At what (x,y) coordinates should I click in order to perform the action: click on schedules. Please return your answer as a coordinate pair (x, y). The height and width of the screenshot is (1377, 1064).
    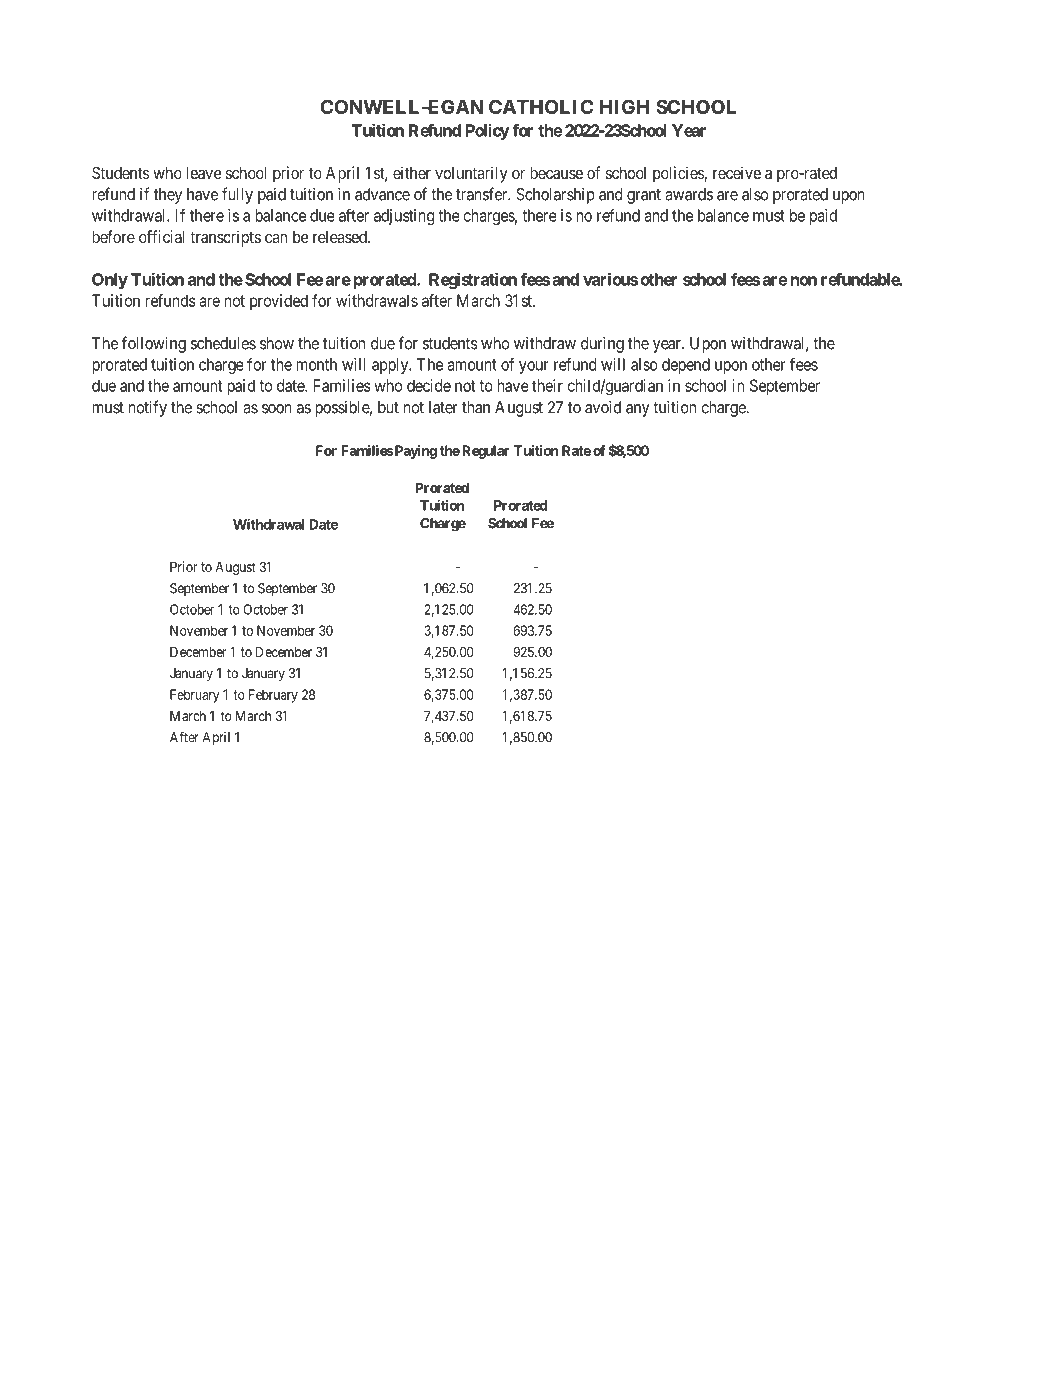
    Looking at the image, I should click on (223, 343).
